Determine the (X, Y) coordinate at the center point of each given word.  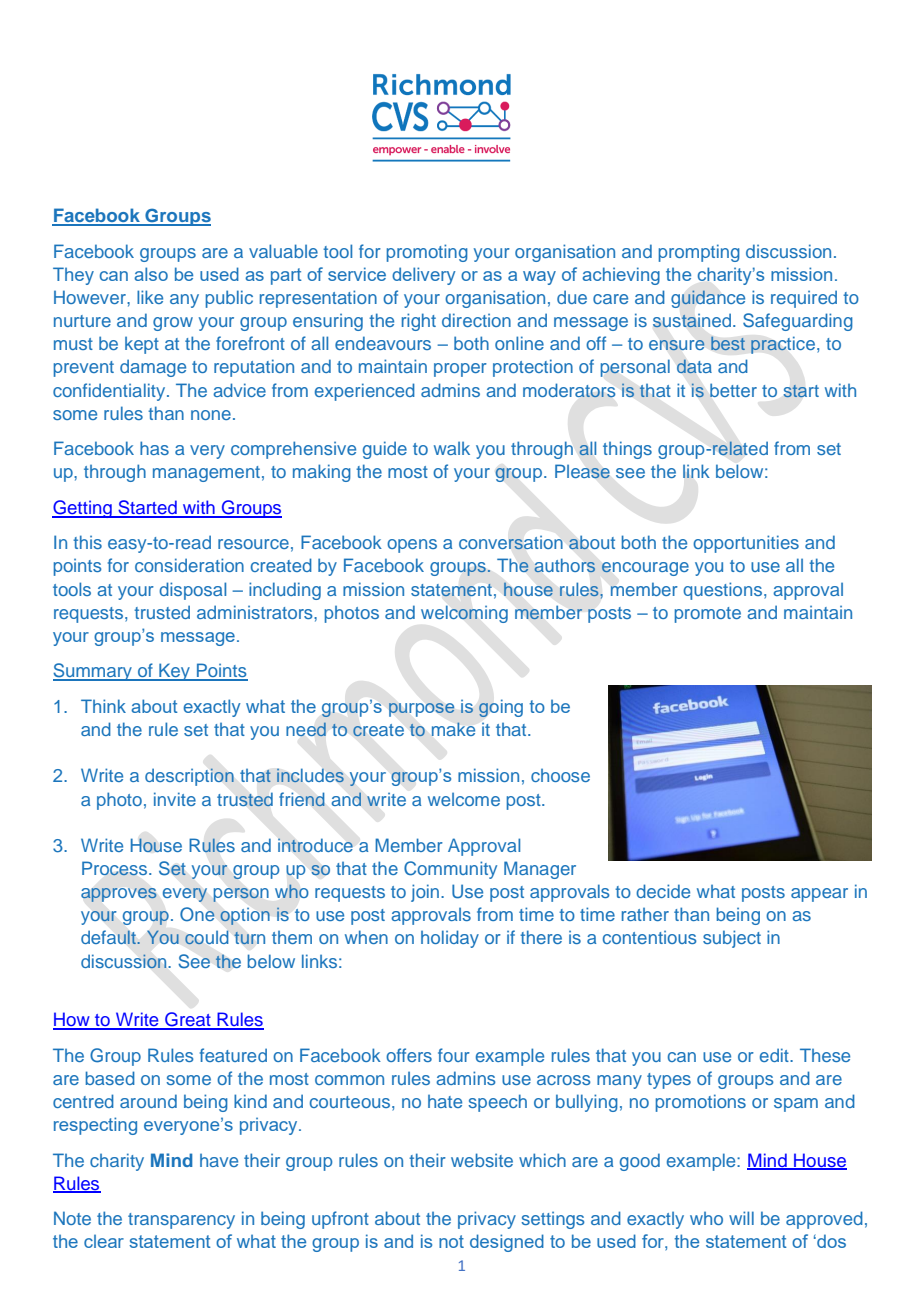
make (453, 729)
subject (732, 939)
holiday (450, 939)
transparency (181, 1221)
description (189, 777)
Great (188, 1020)
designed (507, 1243)
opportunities (746, 544)
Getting (83, 509)
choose (560, 775)
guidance (708, 299)
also (151, 274)
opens (412, 546)
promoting (427, 253)
